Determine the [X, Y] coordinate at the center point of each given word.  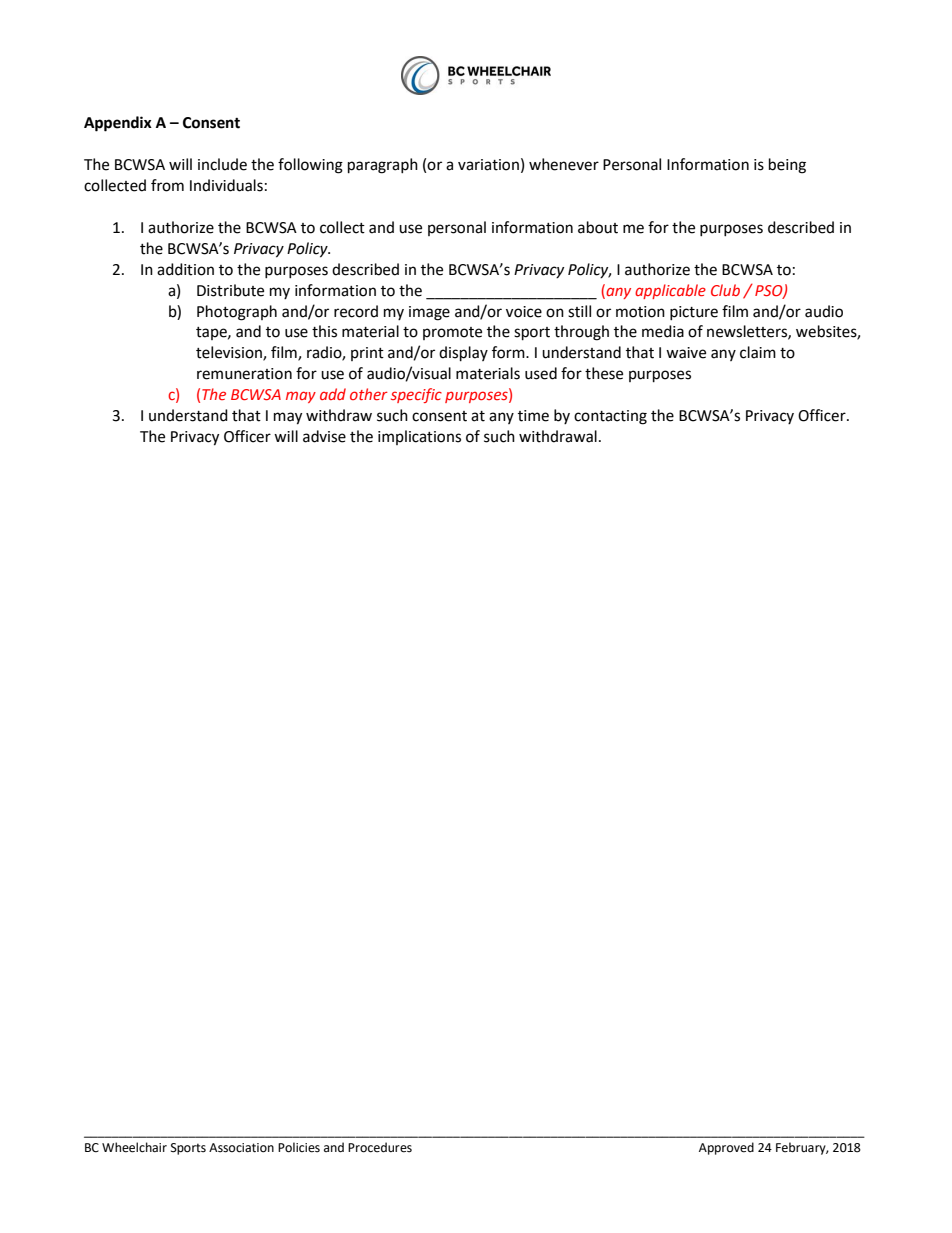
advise [324, 436]
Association [241, 1148]
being [787, 166]
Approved [726, 1148]
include [222, 164]
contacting [610, 417]
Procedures [380, 1147]
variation [488, 165]
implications [419, 437]
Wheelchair [134, 1147]
